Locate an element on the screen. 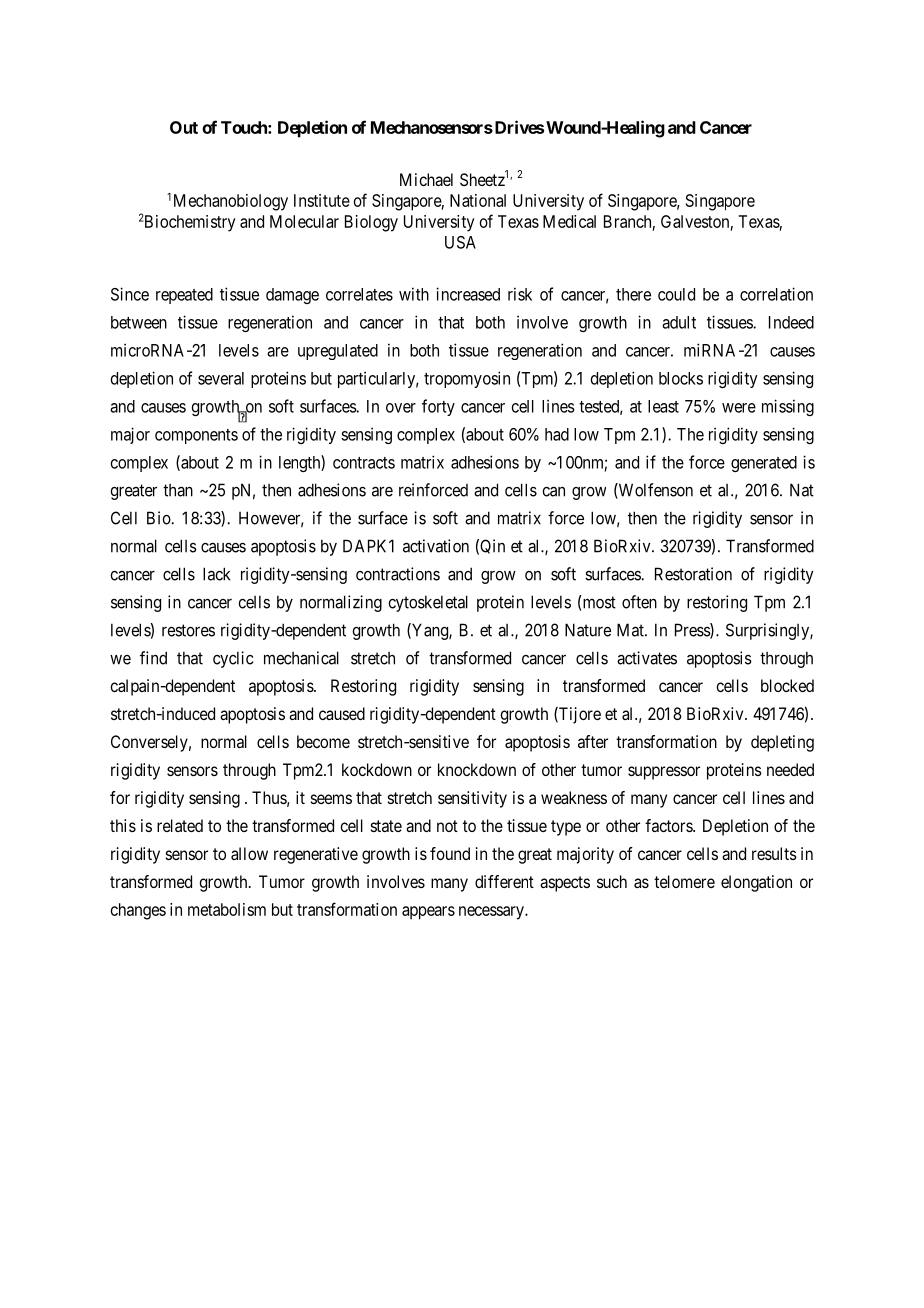  activation is located at coordinates (436, 546).
